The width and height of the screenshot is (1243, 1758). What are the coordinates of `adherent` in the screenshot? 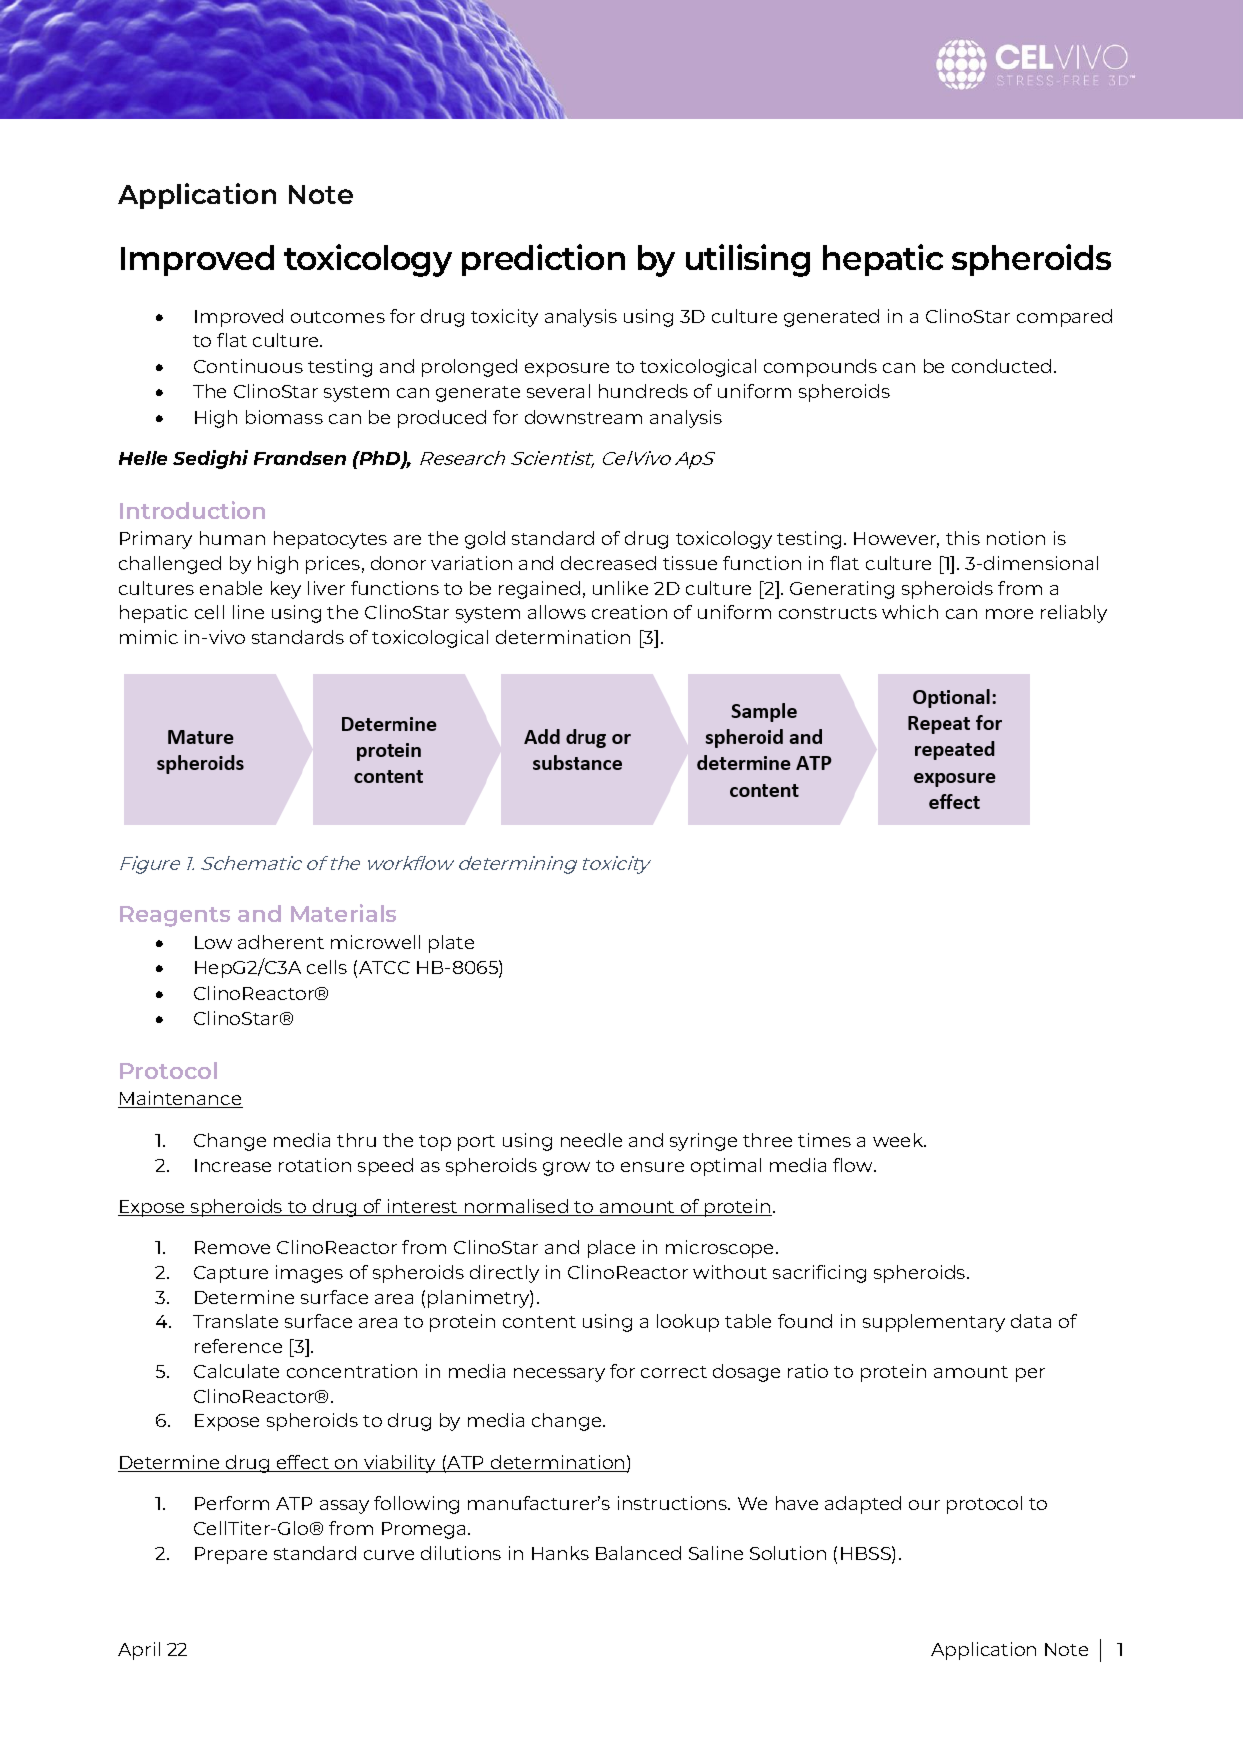 It's located at (281, 942).
